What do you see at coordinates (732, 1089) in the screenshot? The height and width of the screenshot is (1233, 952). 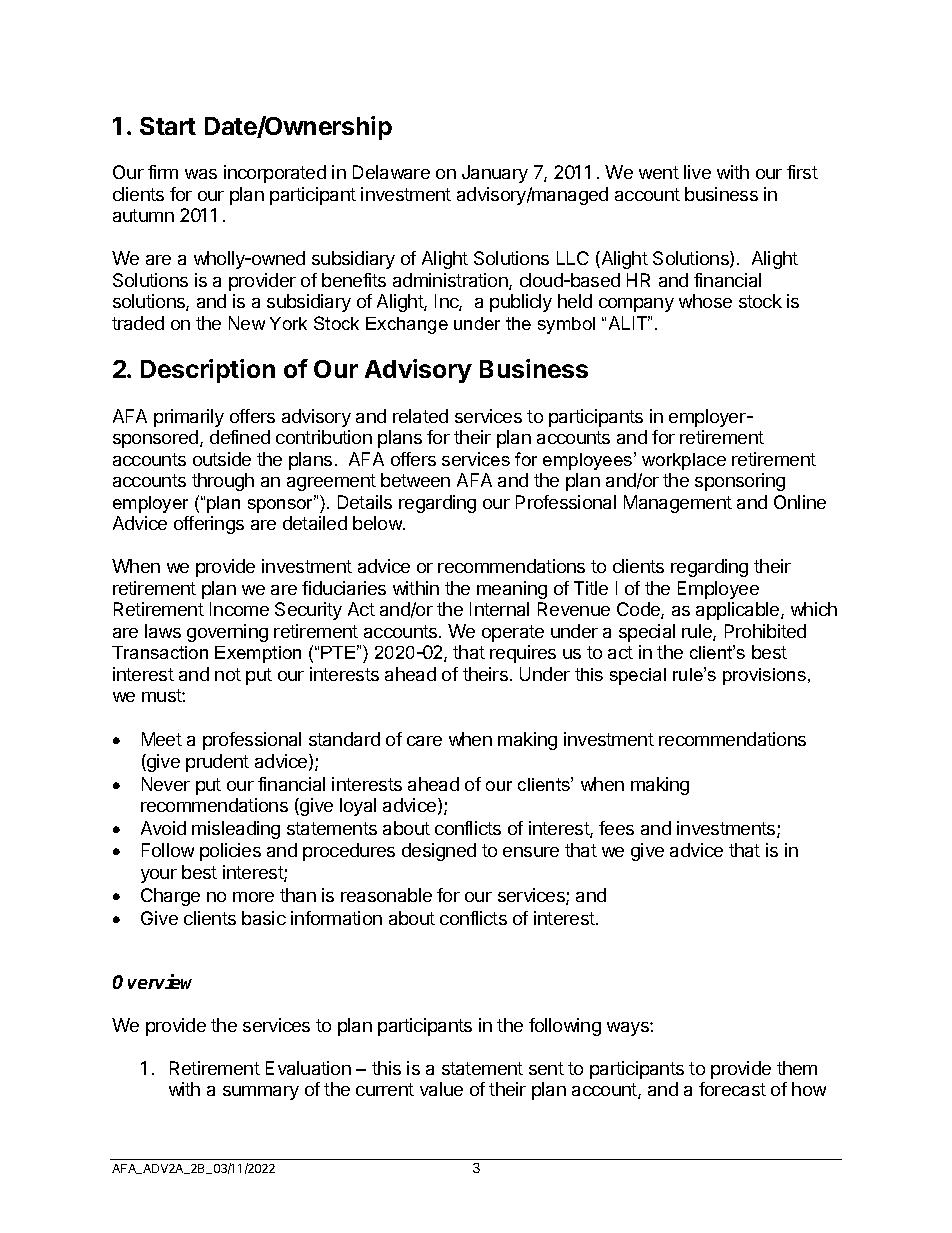 I see `forecast` at bounding box center [732, 1089].
